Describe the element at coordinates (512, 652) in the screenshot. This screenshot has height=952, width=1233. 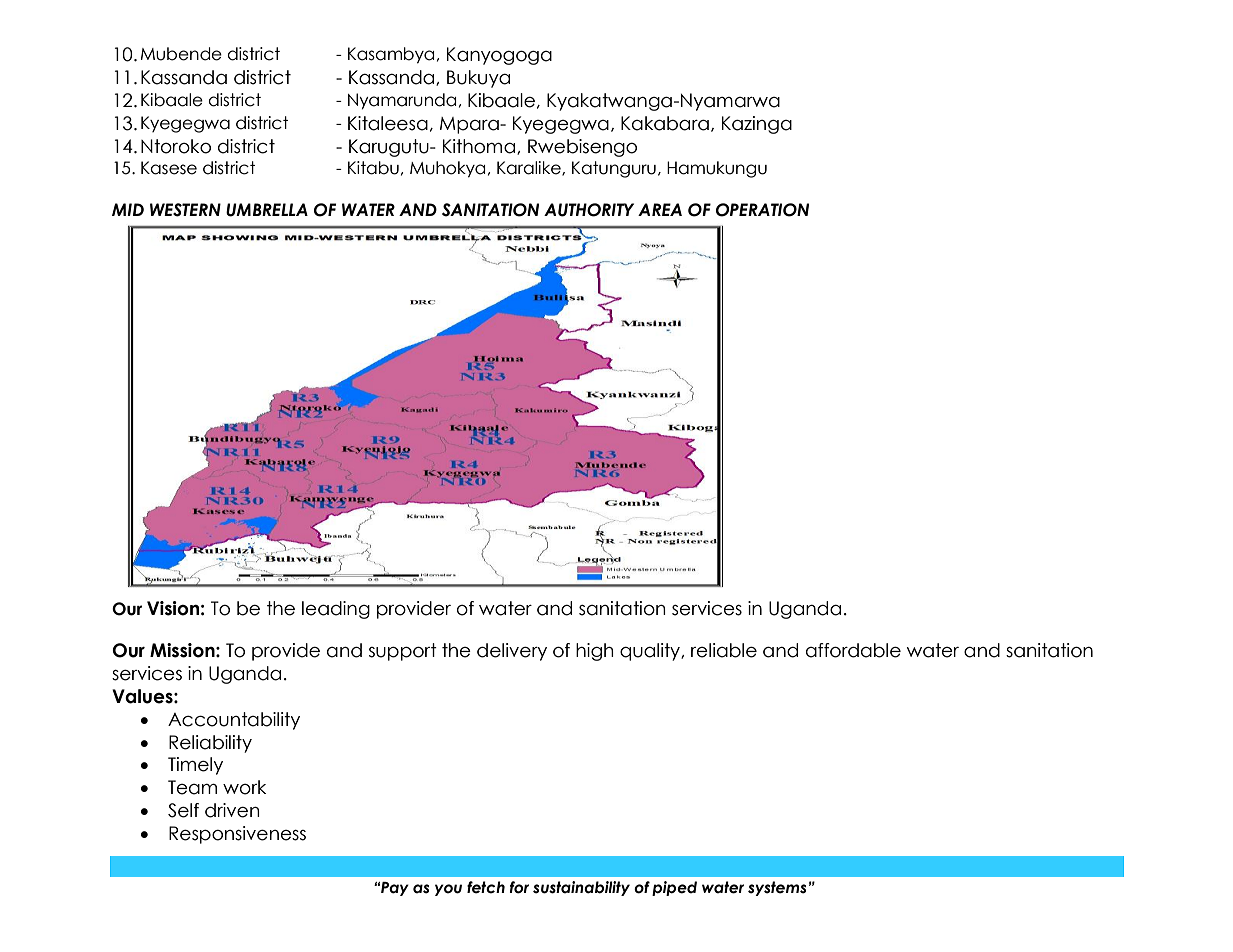
I see `delivery` at that location.
